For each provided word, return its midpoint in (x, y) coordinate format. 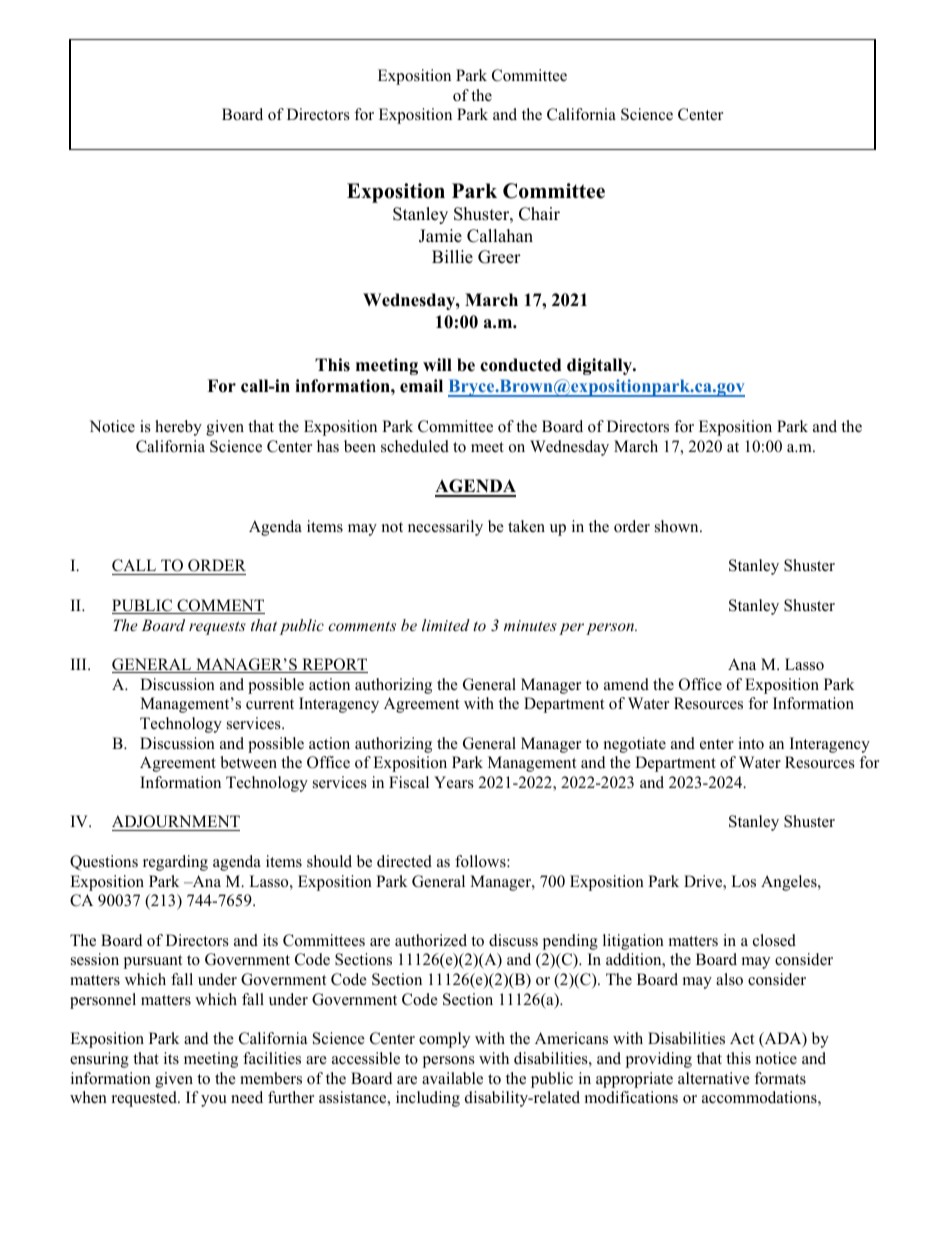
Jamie (440, 236)
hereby (178, 428)
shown (678, 526)
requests (217, 628)
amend (626, 684)
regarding (175, 863)
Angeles (790, 883)
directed (404, 861)
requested (145, 1099)
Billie (452, 257)
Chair (539, 214)
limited (446, 625)
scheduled (415, 446)
